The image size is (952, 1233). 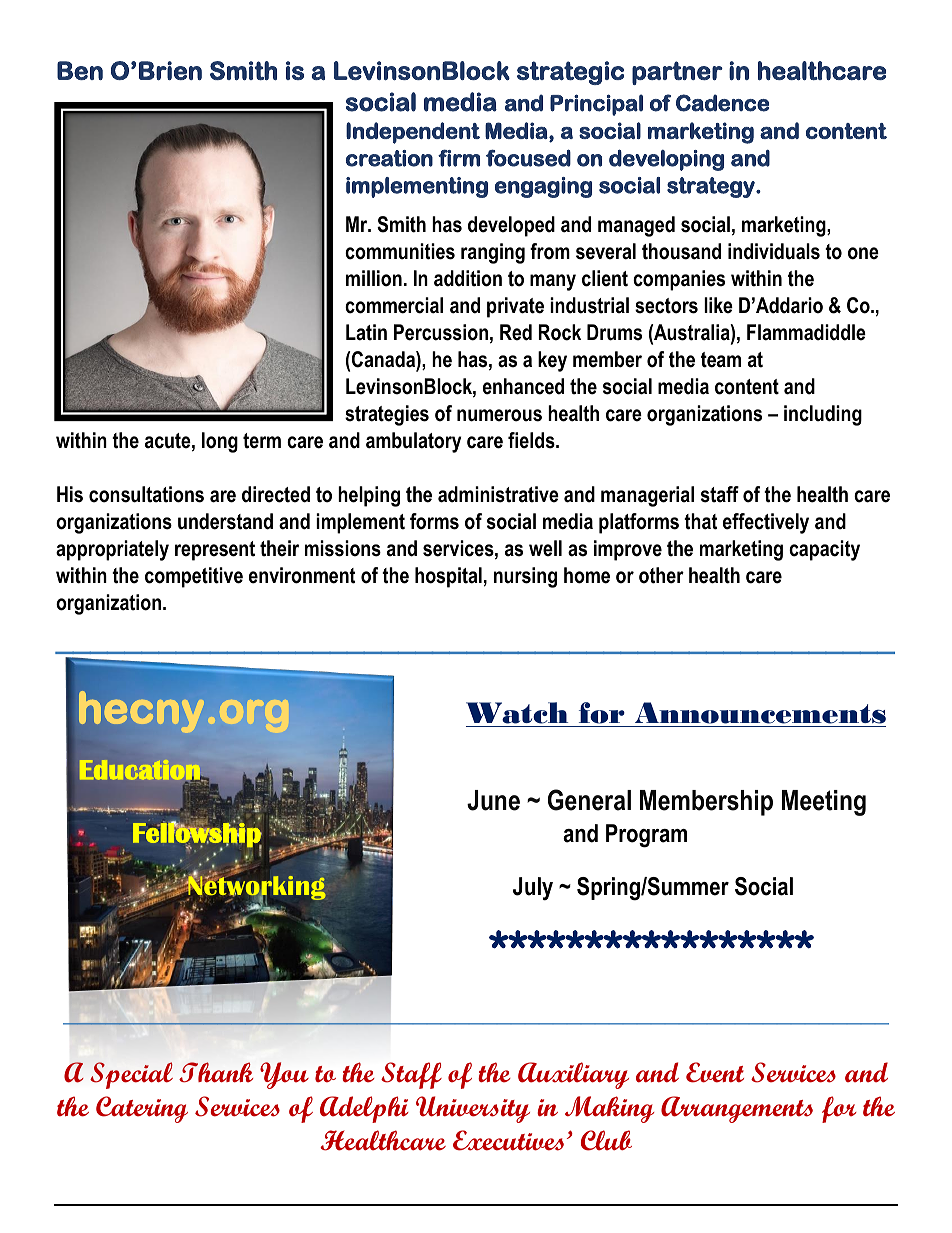 What do you see at coordinates (413, 133) in the screenshot?
I see `Independent` at bounding box center [413, 133].
